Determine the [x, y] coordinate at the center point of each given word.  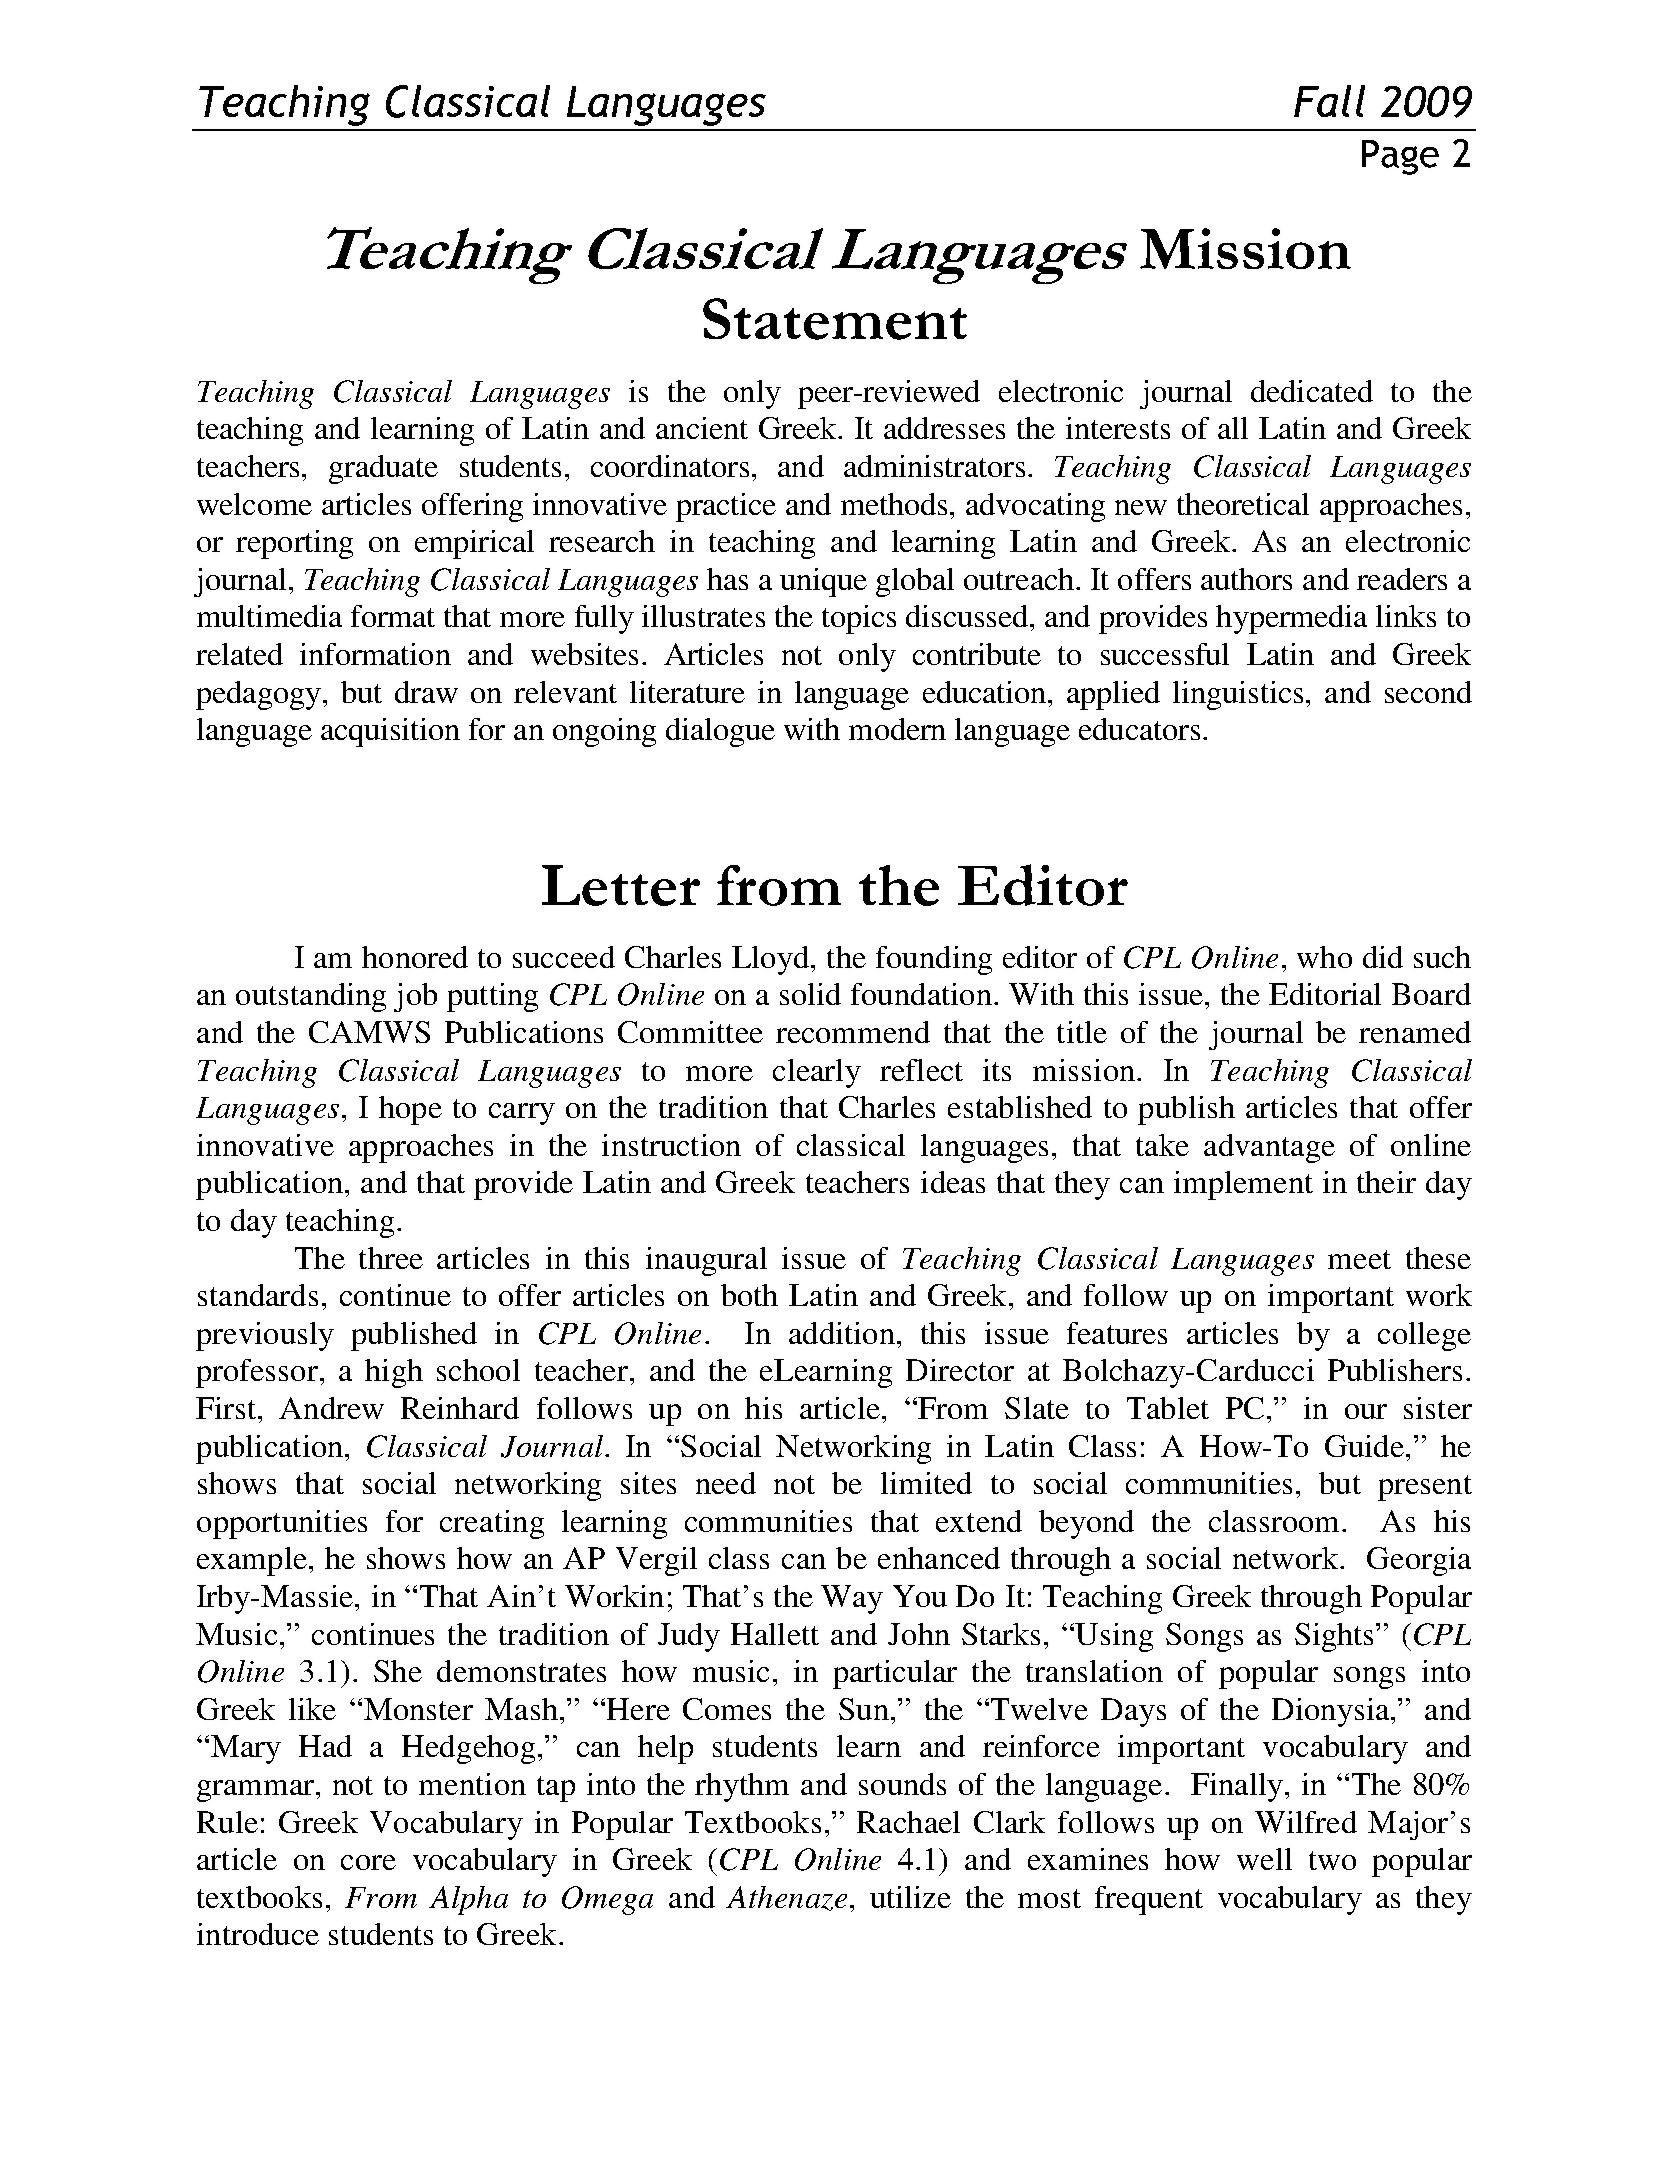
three [391, 1258]
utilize [910, 1897]
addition [842, 1333]
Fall [1329, 101]
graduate [383, 469]
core [368, 1862]
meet [1359, 1259]
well [1264, 1859]
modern [897, 729]
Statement [835, 319]
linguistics [1238, 695]
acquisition [390, 732]
